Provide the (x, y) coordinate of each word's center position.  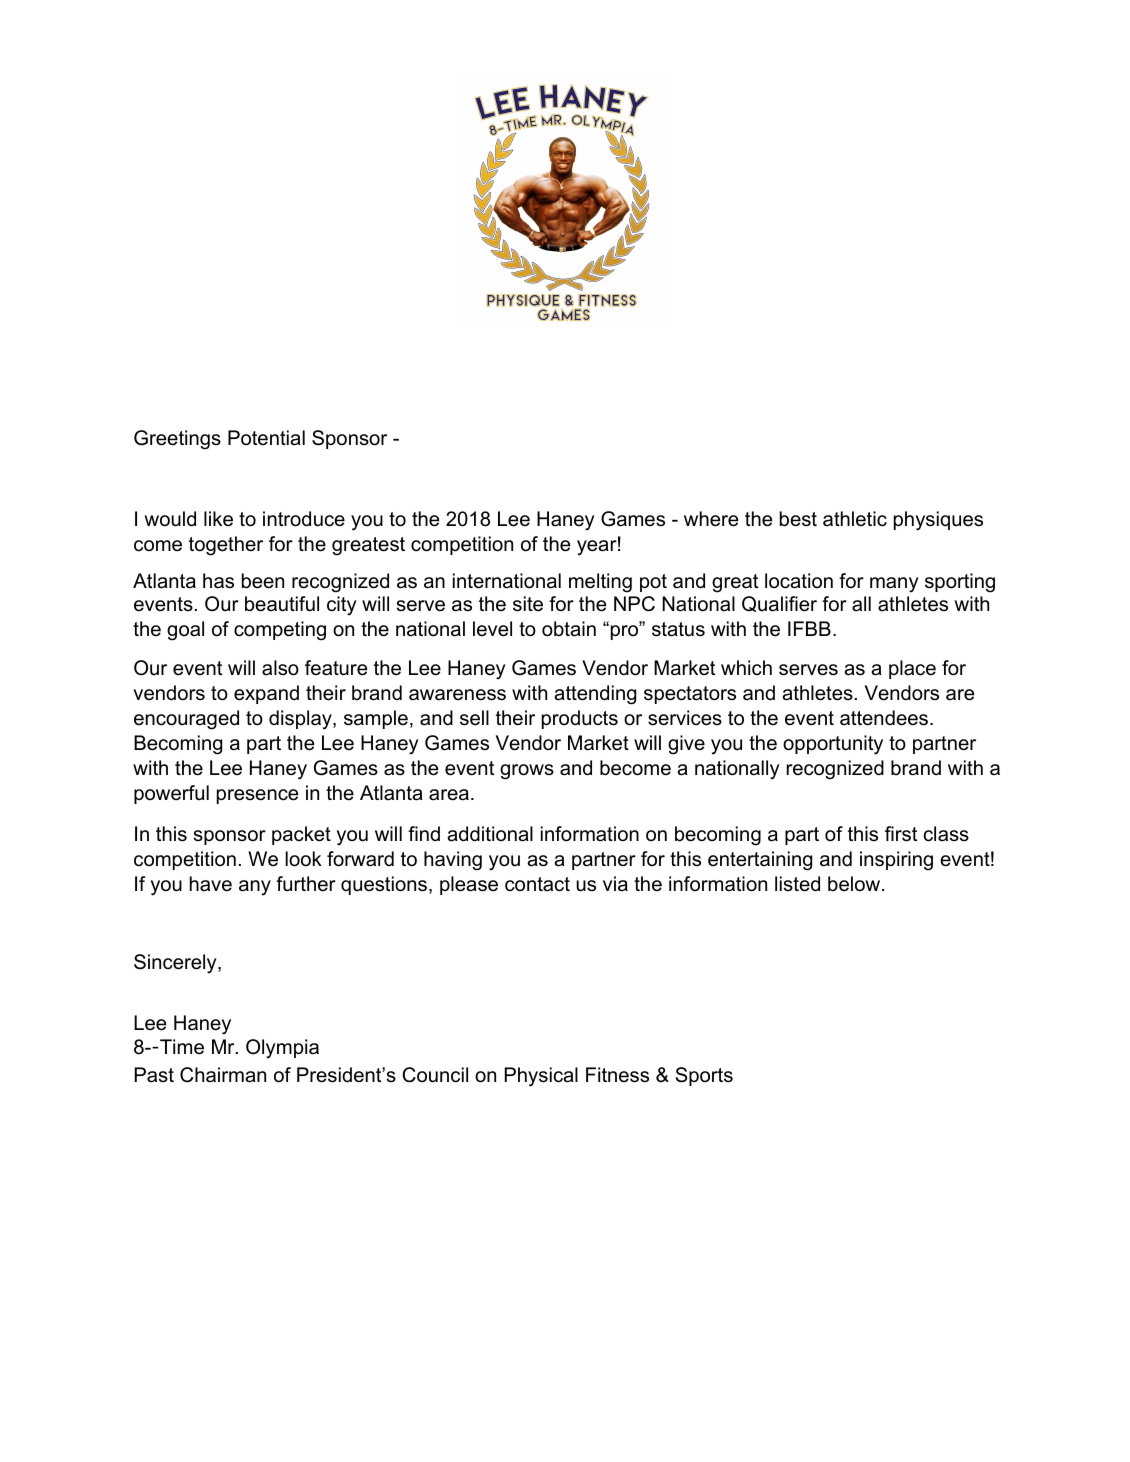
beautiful (282, 604)
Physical (541, 1077)
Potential (266, 438)
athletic (855, 519)
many (894, 585)
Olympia (282, 1049)
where (711, 519)
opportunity (833, 745)
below (855, 884)
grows (527, 772)
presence (257, 796)
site (528, 604)
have (211, 884)
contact (537, 884)
